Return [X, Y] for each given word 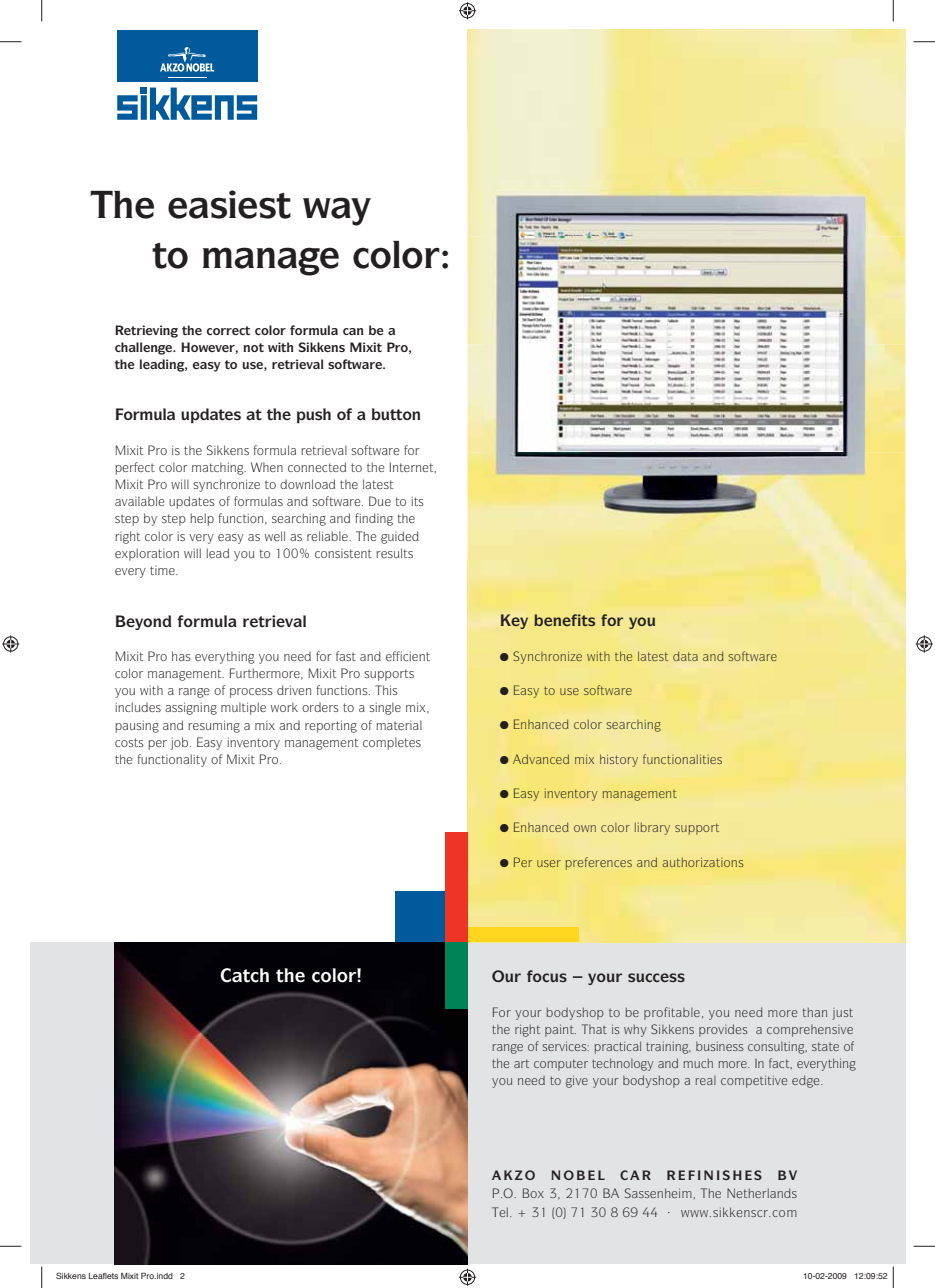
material [399, 725]
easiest [229, 204]
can [353, 331]
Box [533, 1193]
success [656, 977]
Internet [412, 467]
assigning [191, 708]
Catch [244, 975]
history [619, 760]
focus [547, 976]
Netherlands [762, 1193]
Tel [501, 1212]
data [685, 656]
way [337, 211]
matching [219, 468]
